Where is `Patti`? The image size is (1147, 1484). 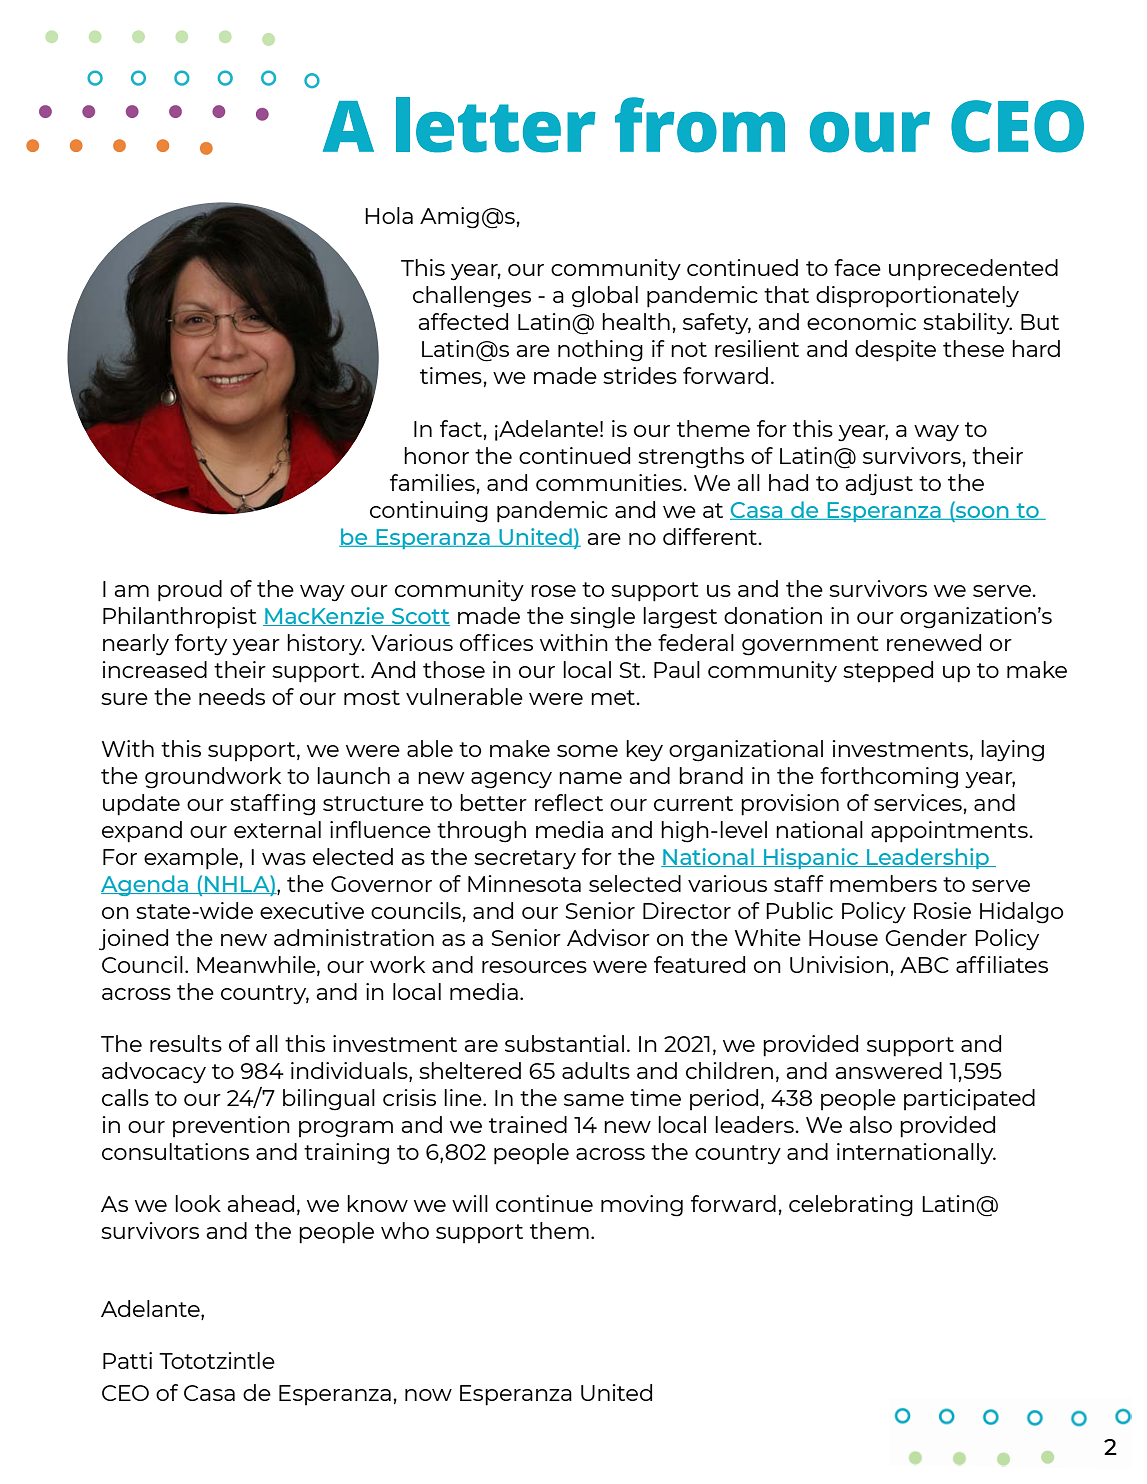 Patti is located at coordinates (127, 1360).
